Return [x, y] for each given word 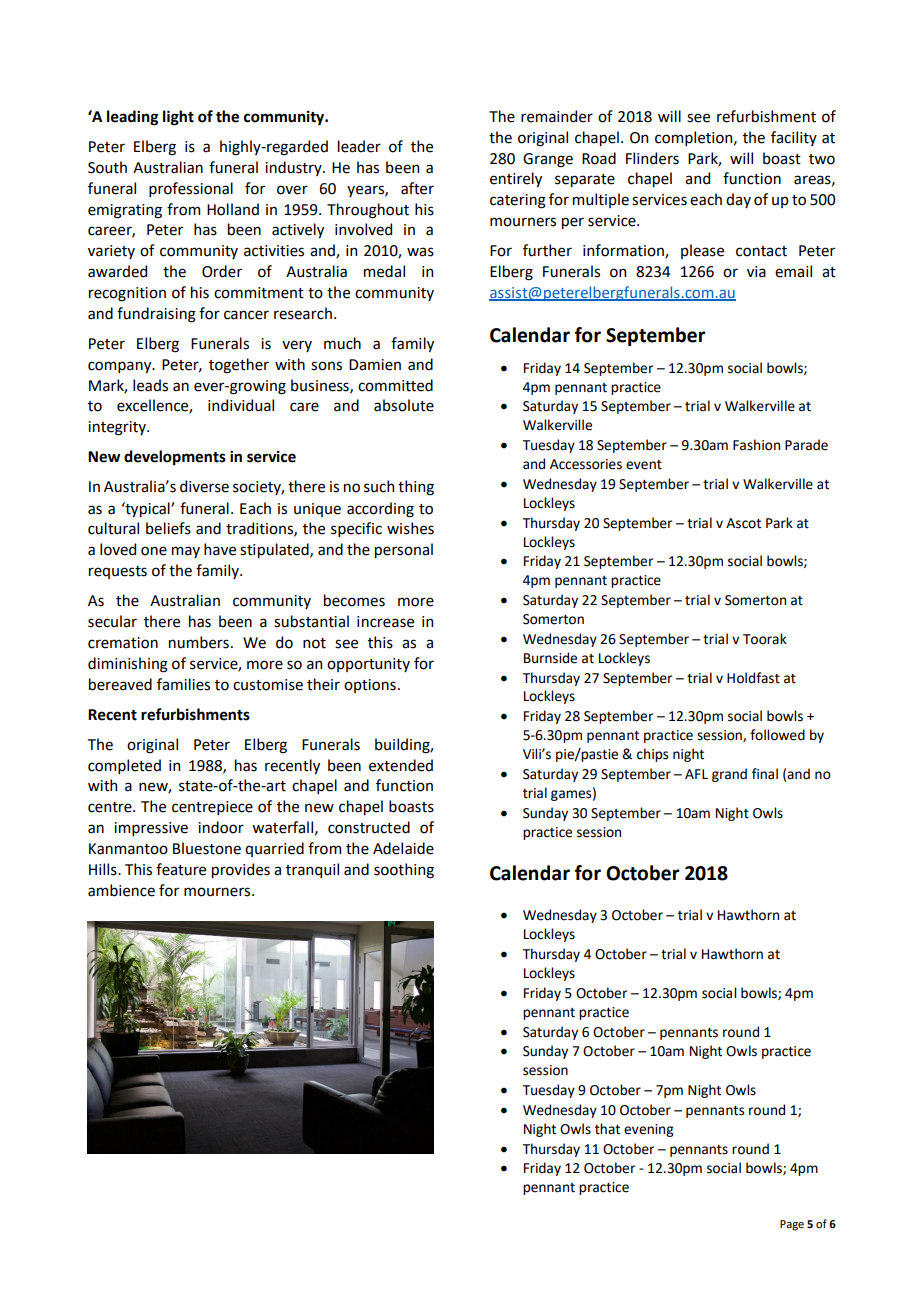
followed [777, 735]
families [183, 684]
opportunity [368, 665]
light [178, 118]
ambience [121, 890]
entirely [516, 179]
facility [794, 138]
